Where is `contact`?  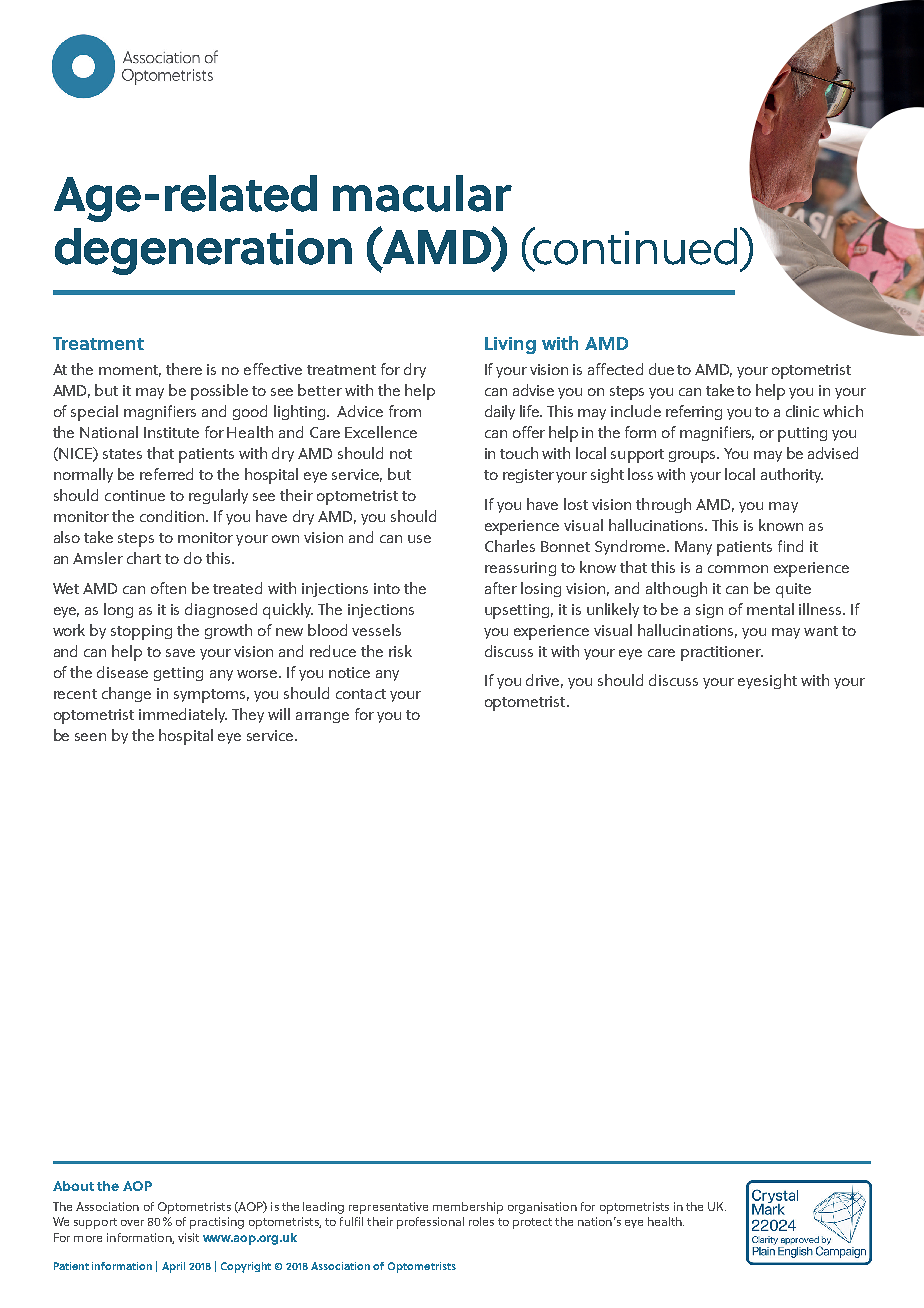 contact is located at coordinates (361, 694).
